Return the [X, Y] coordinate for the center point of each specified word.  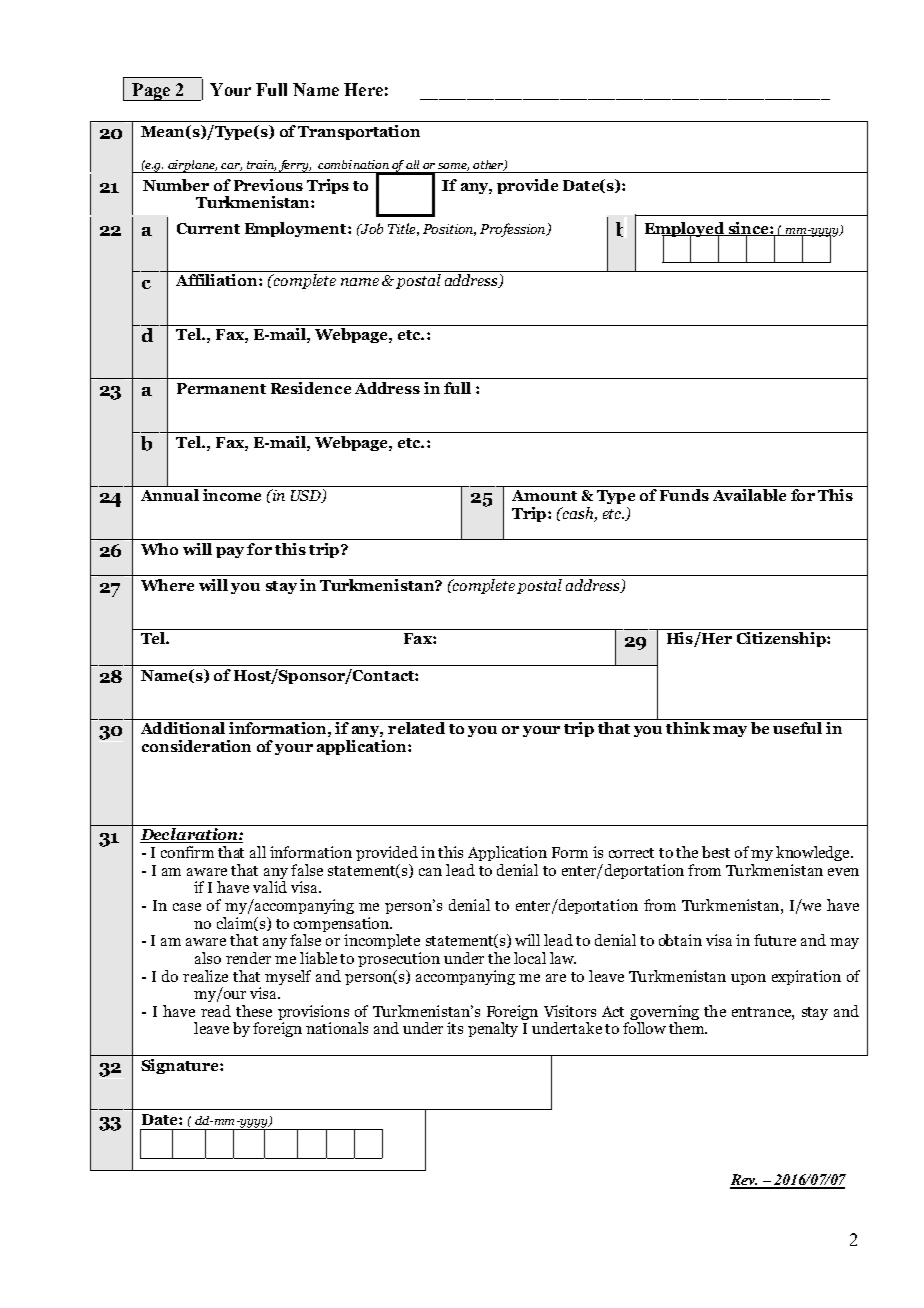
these [254, 1011]
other [489, 165]
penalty [493, 1029]
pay [230, 552]
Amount [544, 495]
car [231, 167]
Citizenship [782, 639]
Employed [686, 230]
